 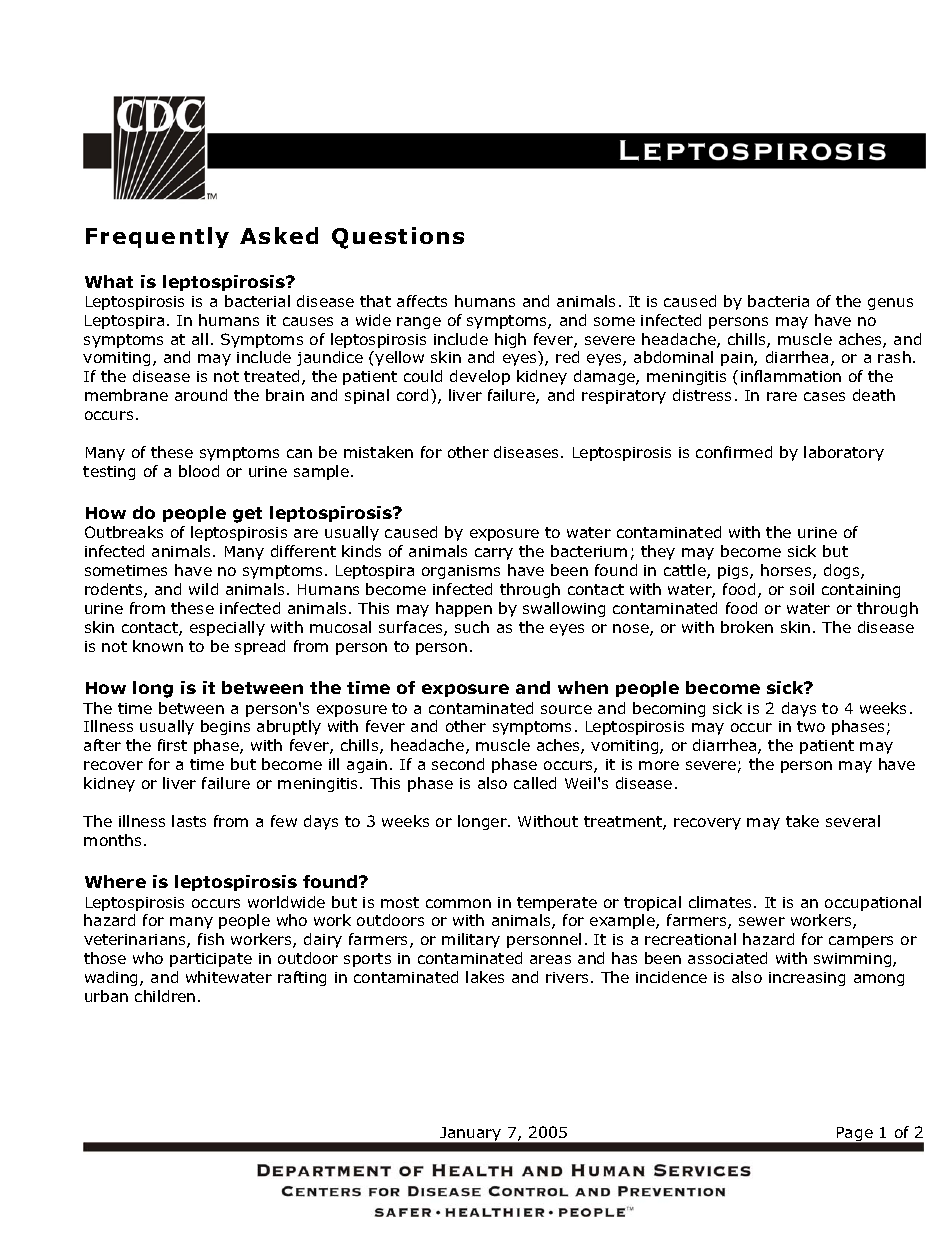 I want to click on soil, so click(x=802, y=589).
